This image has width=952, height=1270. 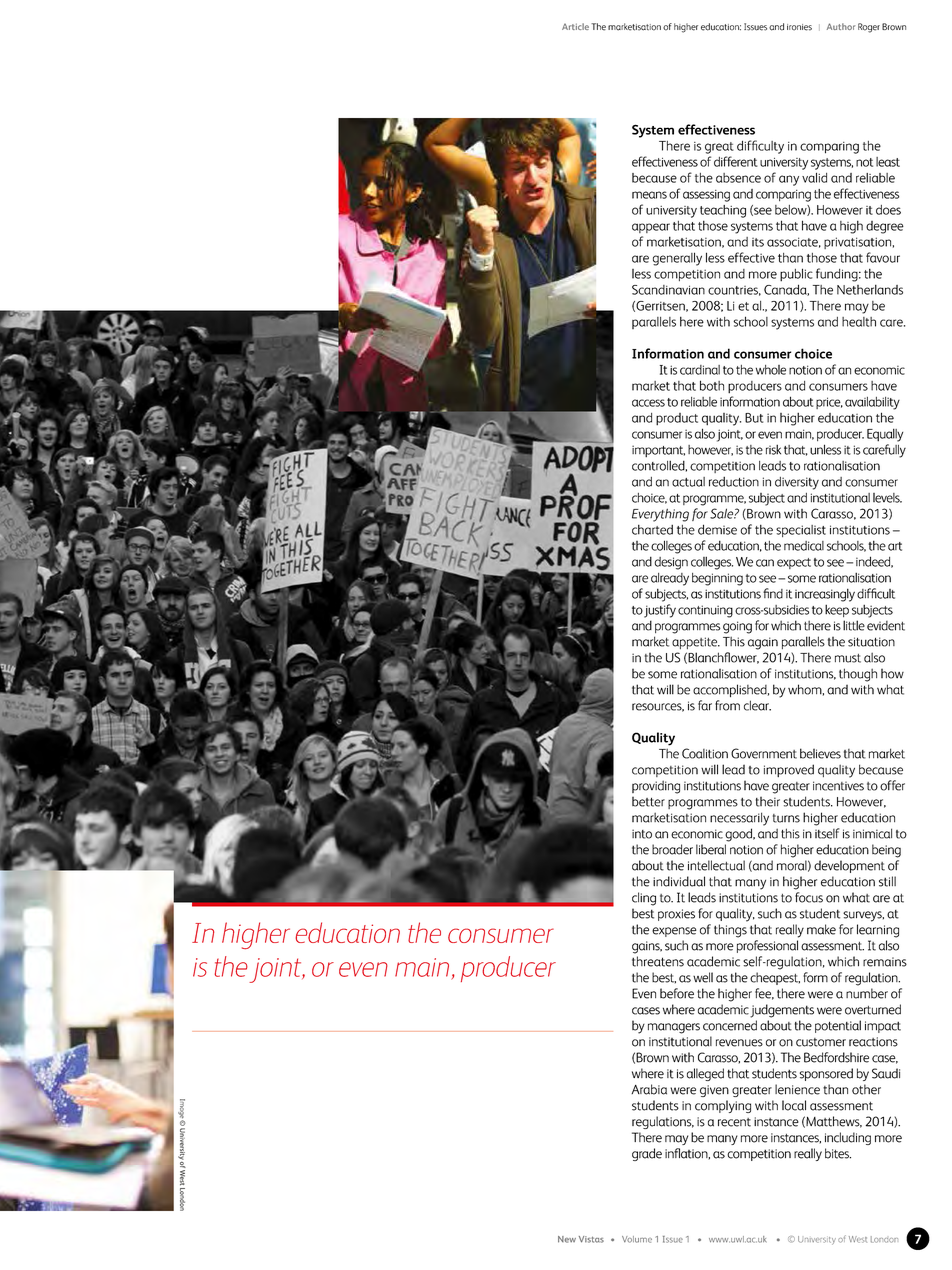 I want to click on necessarily, so click(x=739, y=819).
